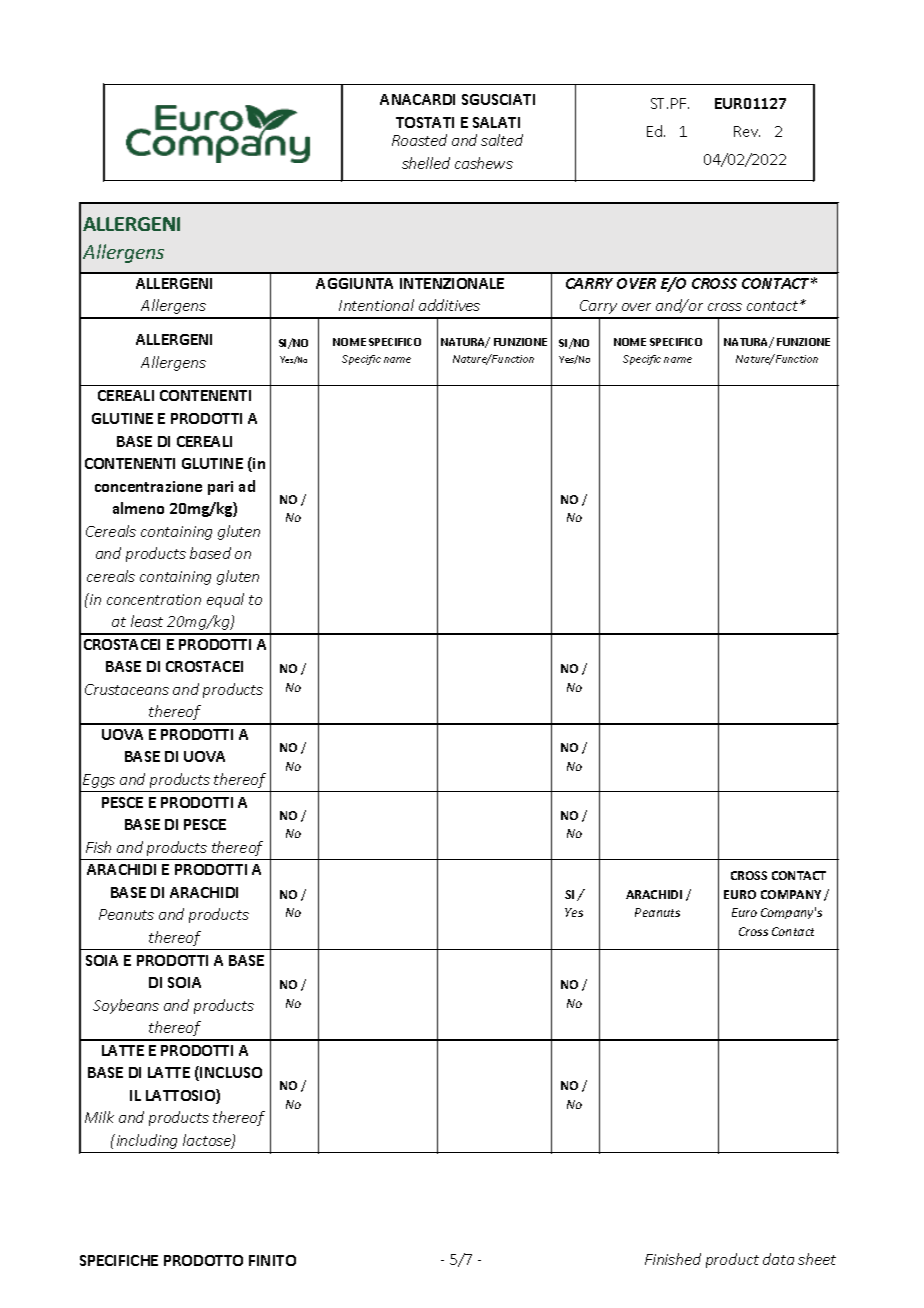  What do you see at coordinates (225, 600) in the image?
I see `equal` at bounding box center [225, 600].
